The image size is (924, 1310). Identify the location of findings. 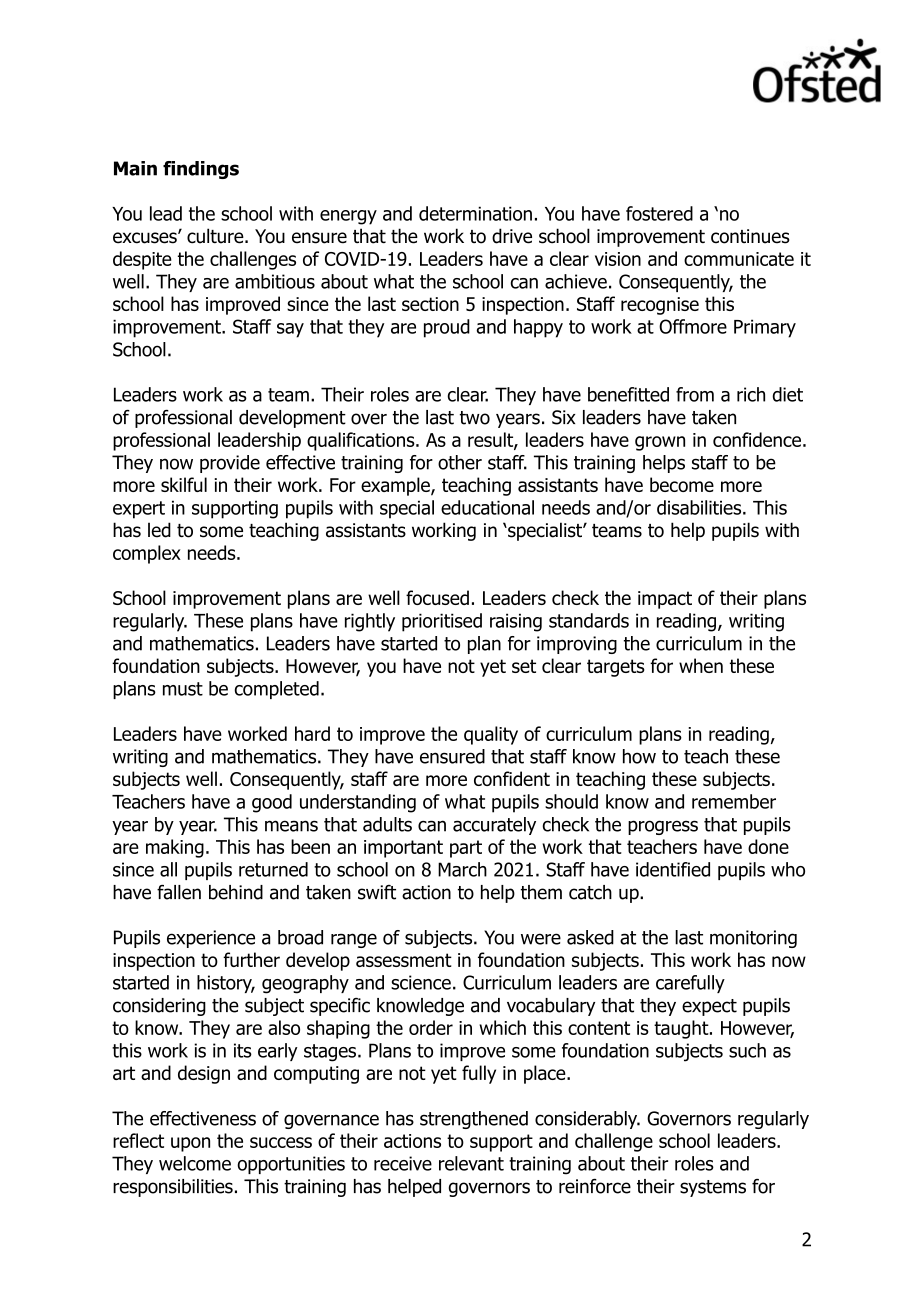
(201, 170).
